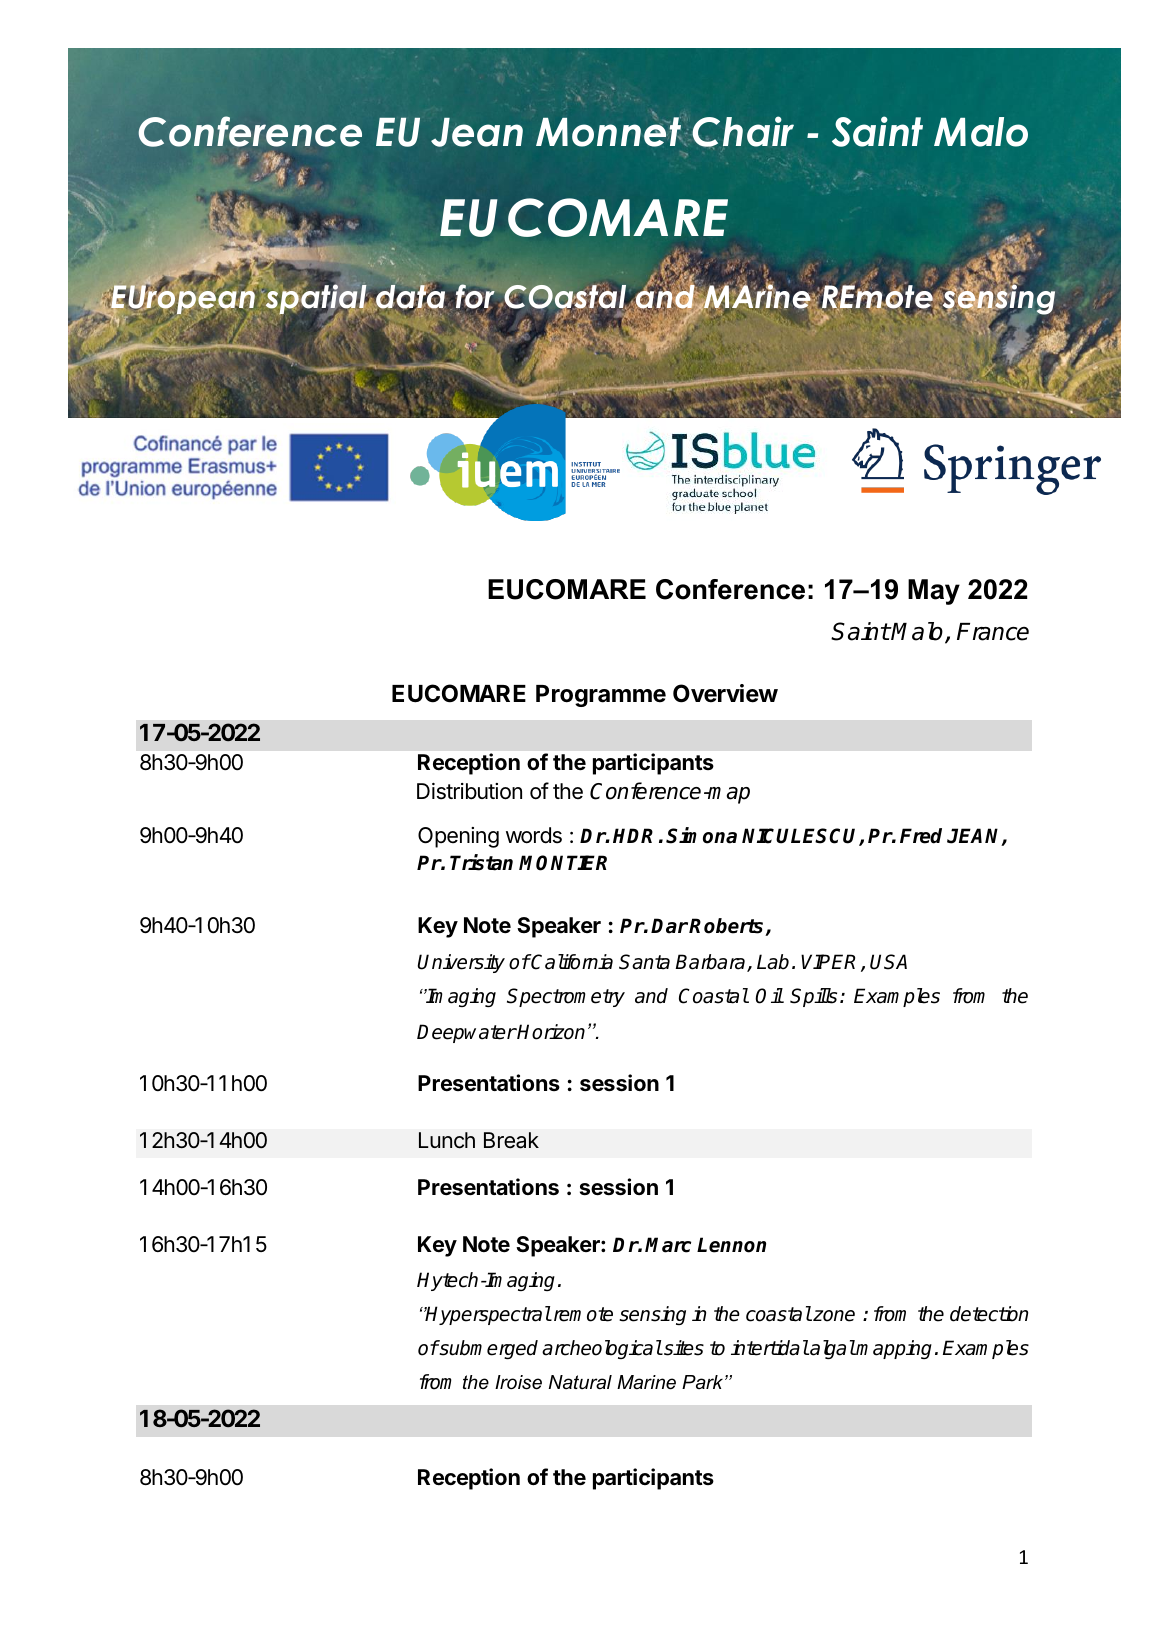 The width and height of the screenshot is (1168, 1652). Describe the element at coordinates (580, 1382) in the screenshot. I see `Natural` at that location.
